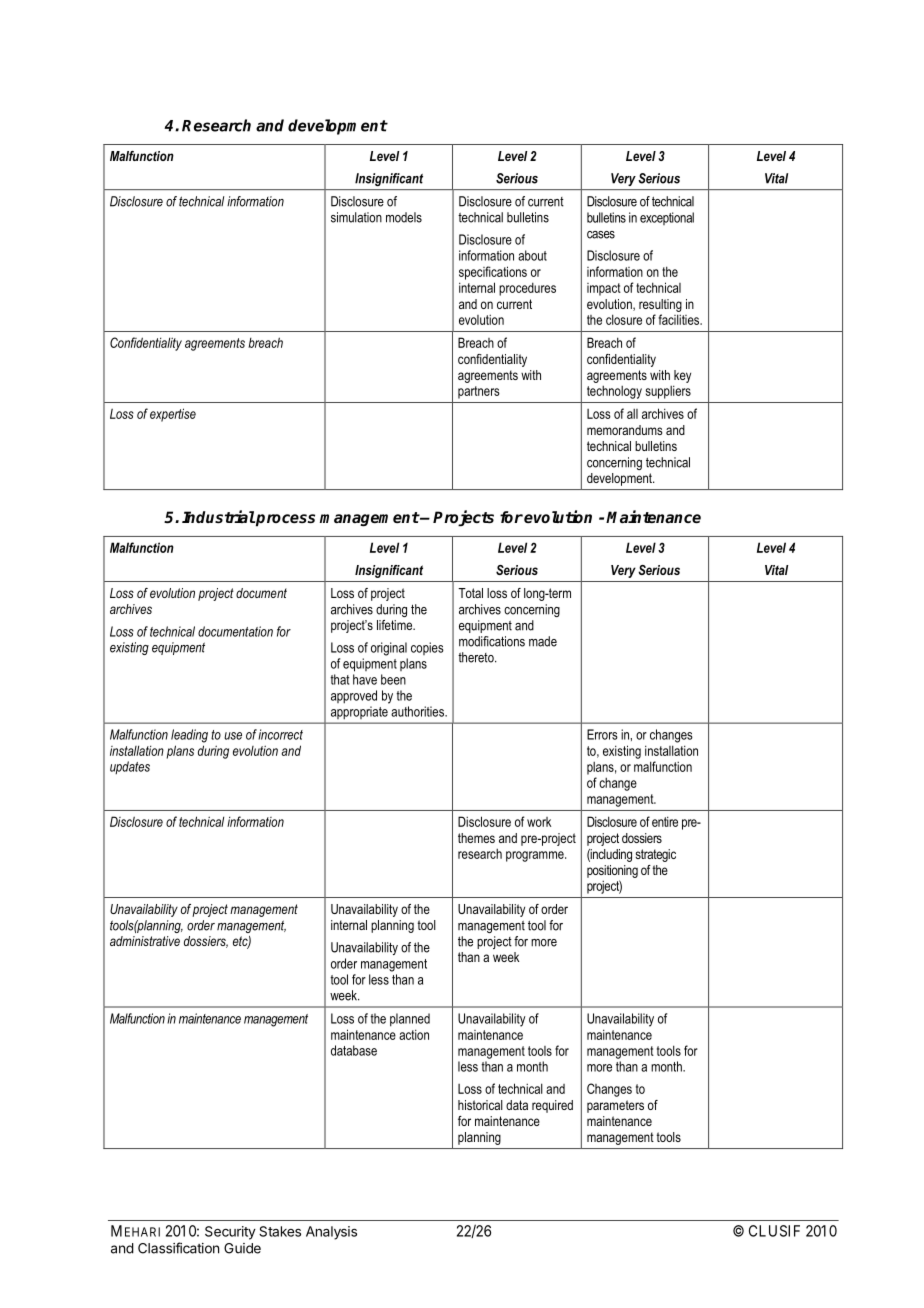 The height and width of the document is (1308, 924). Describe the element at coordinates (615, 1106) in the document. I see `parameters` at that location.
